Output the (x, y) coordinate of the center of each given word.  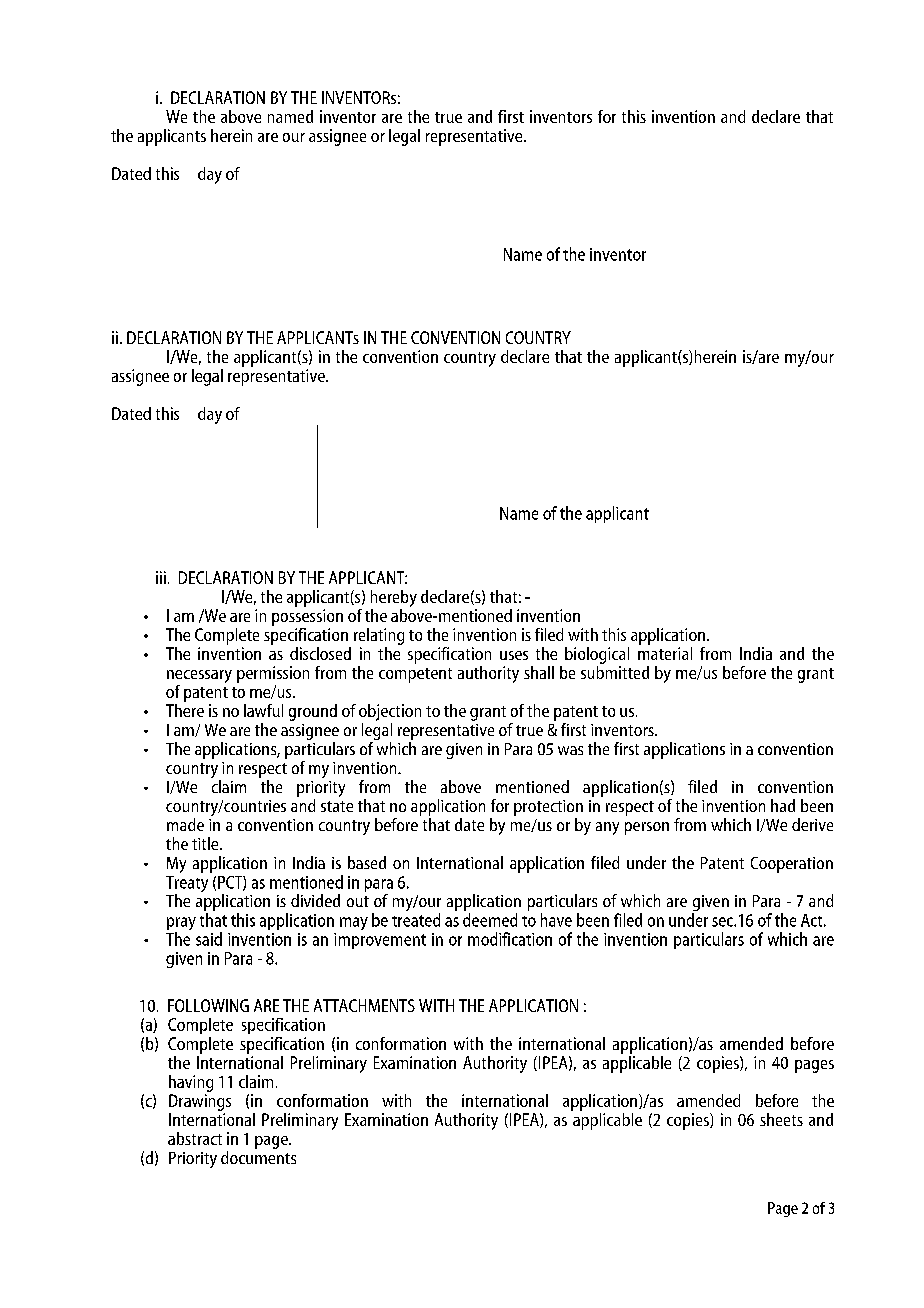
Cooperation (792, 865)
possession (307, 617)
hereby (394, 598)
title (206, 843)
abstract (195, 1138)
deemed (490, 920)
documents (258, 1157)
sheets (781, 1119)
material (665, 653)
